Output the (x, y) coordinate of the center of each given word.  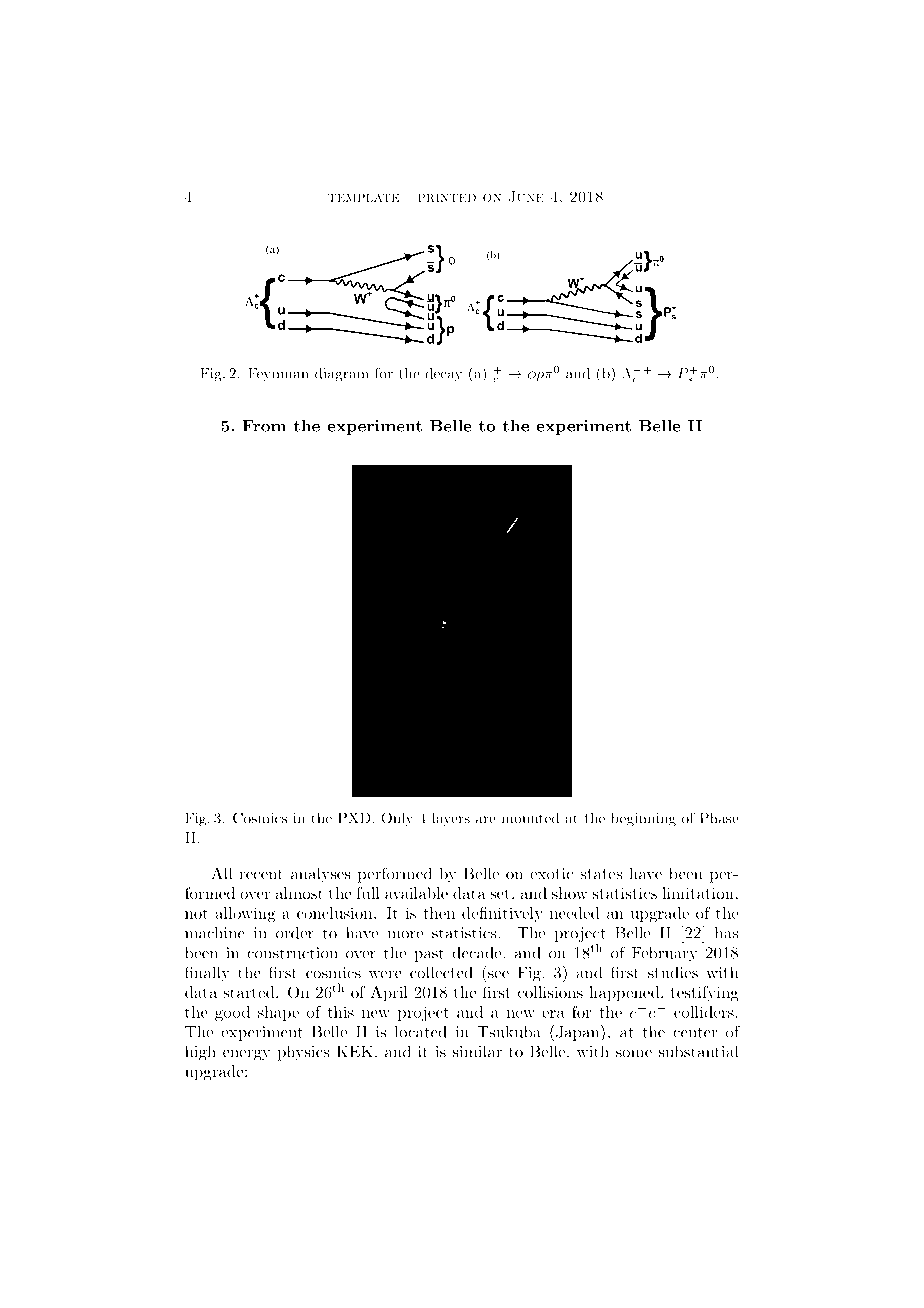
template (363, 197)
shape (278, 1013)
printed (447, 198)
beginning (643, 819)
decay (443, 375)
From (264, 426)
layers (451, 819)
